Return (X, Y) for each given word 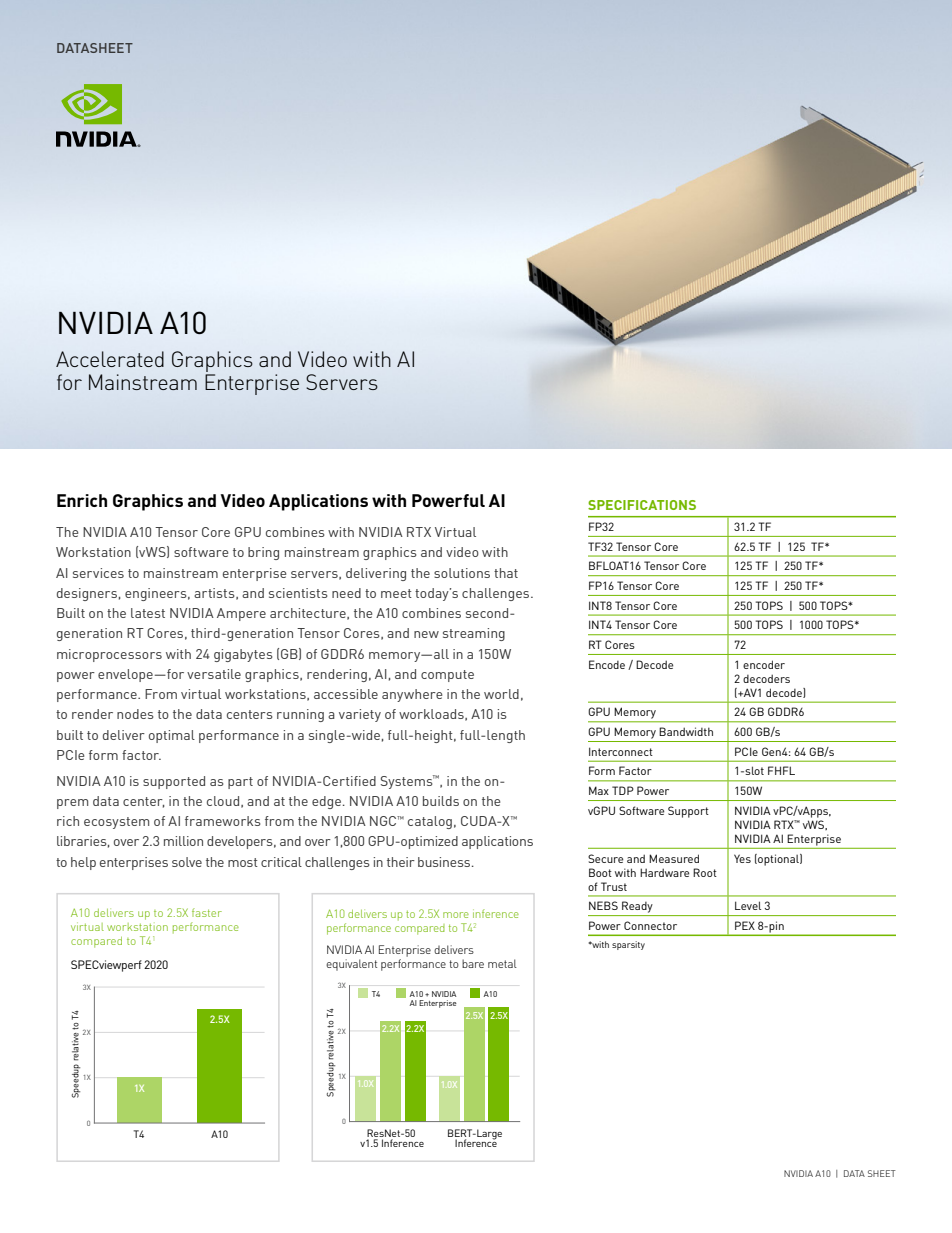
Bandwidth (686, 731)
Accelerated (110, 359)
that (506, 573)
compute (447, 676)
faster (207, 912)
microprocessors (109, 655)
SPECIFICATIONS (642, 505)
